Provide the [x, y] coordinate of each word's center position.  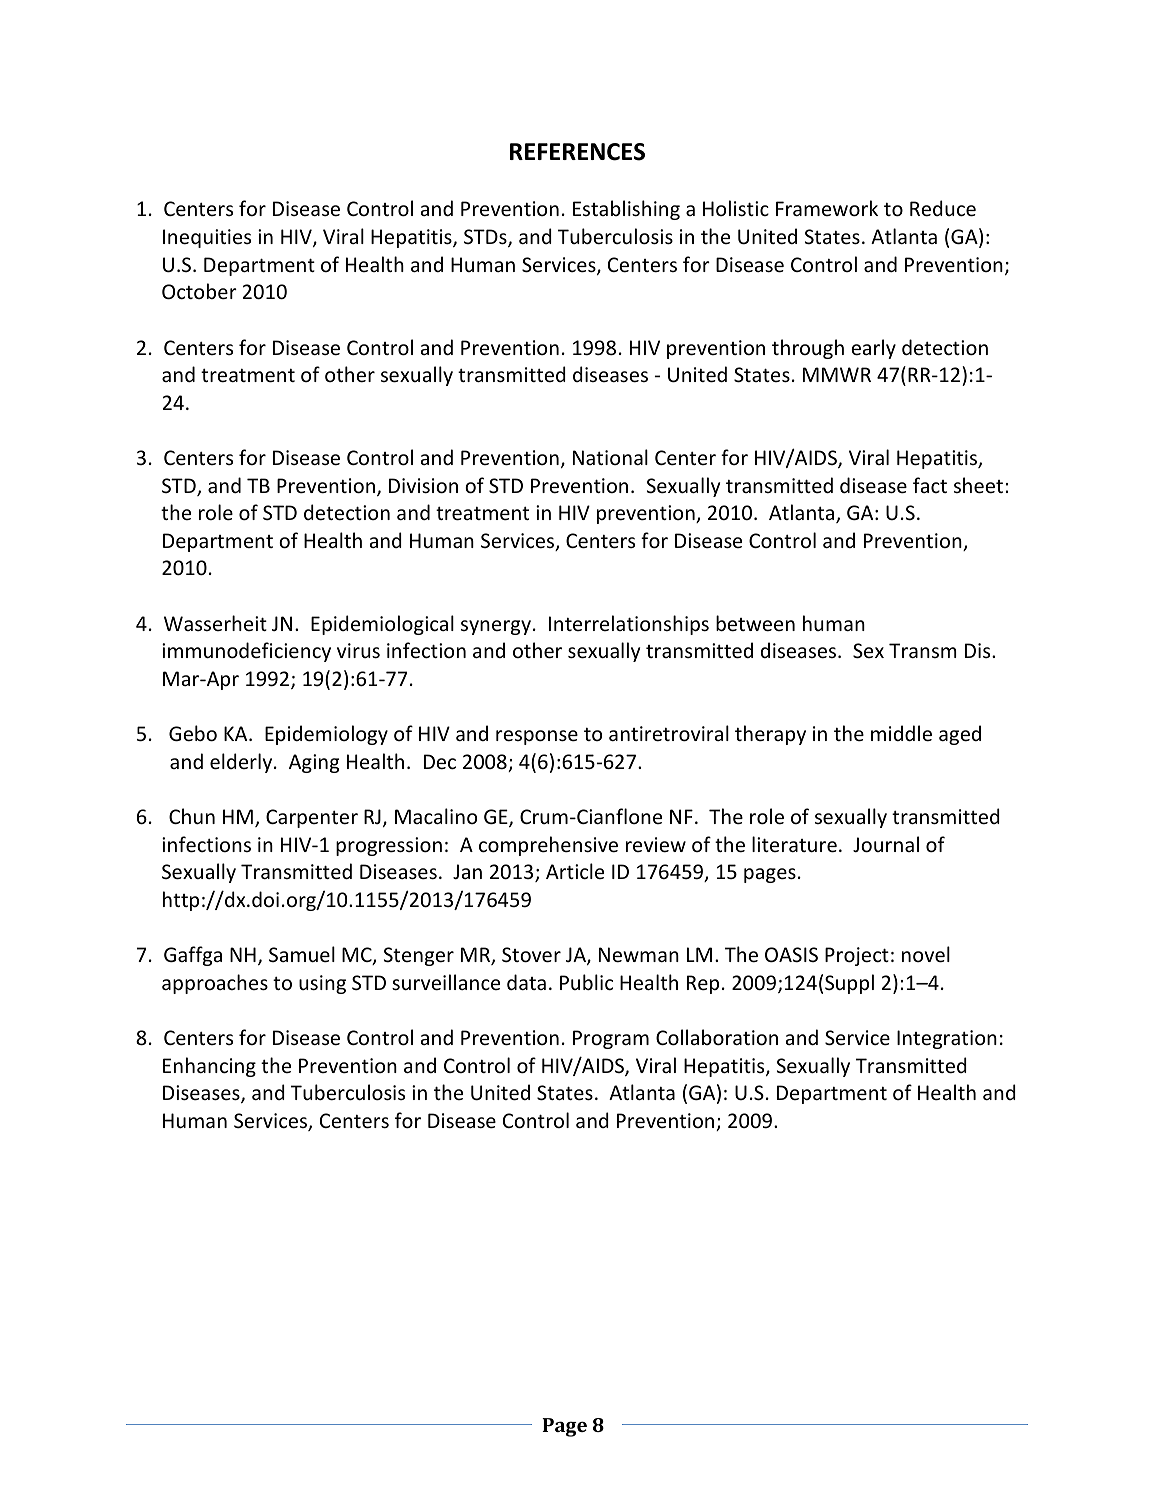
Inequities [207, 238]
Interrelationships [629, 625]
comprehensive [548, 846]
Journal [886, 844]
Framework [827, 208]
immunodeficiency [246, 652]
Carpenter [312, 818]
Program [611, 1039]
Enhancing [209, 1067]
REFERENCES [577, 152]
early [873, 349]
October [199, 291]
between [755, 623]
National [610, 457]
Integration [947, 1039]
